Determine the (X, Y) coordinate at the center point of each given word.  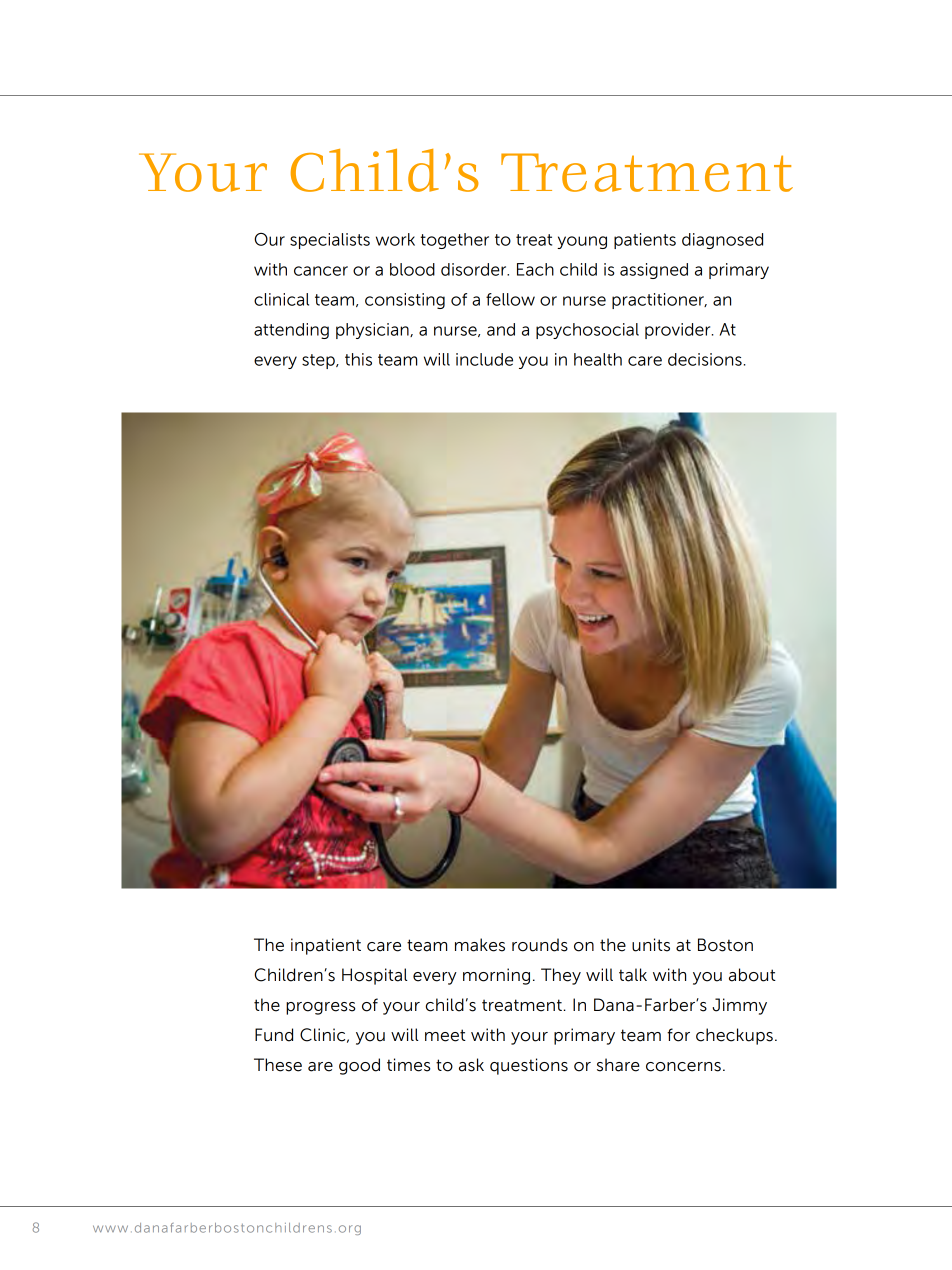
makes (480, 945)
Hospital (374, 976)
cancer (321, 271)
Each (535, 269)
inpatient (326, 946)
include (484, 359)
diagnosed (722, 241)
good (359, 1066)
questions (529, 1066)
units (651, 945)
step (319, 361)
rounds (540, 945)
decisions (705, 359)
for (678, 1035)
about (752, 975)
